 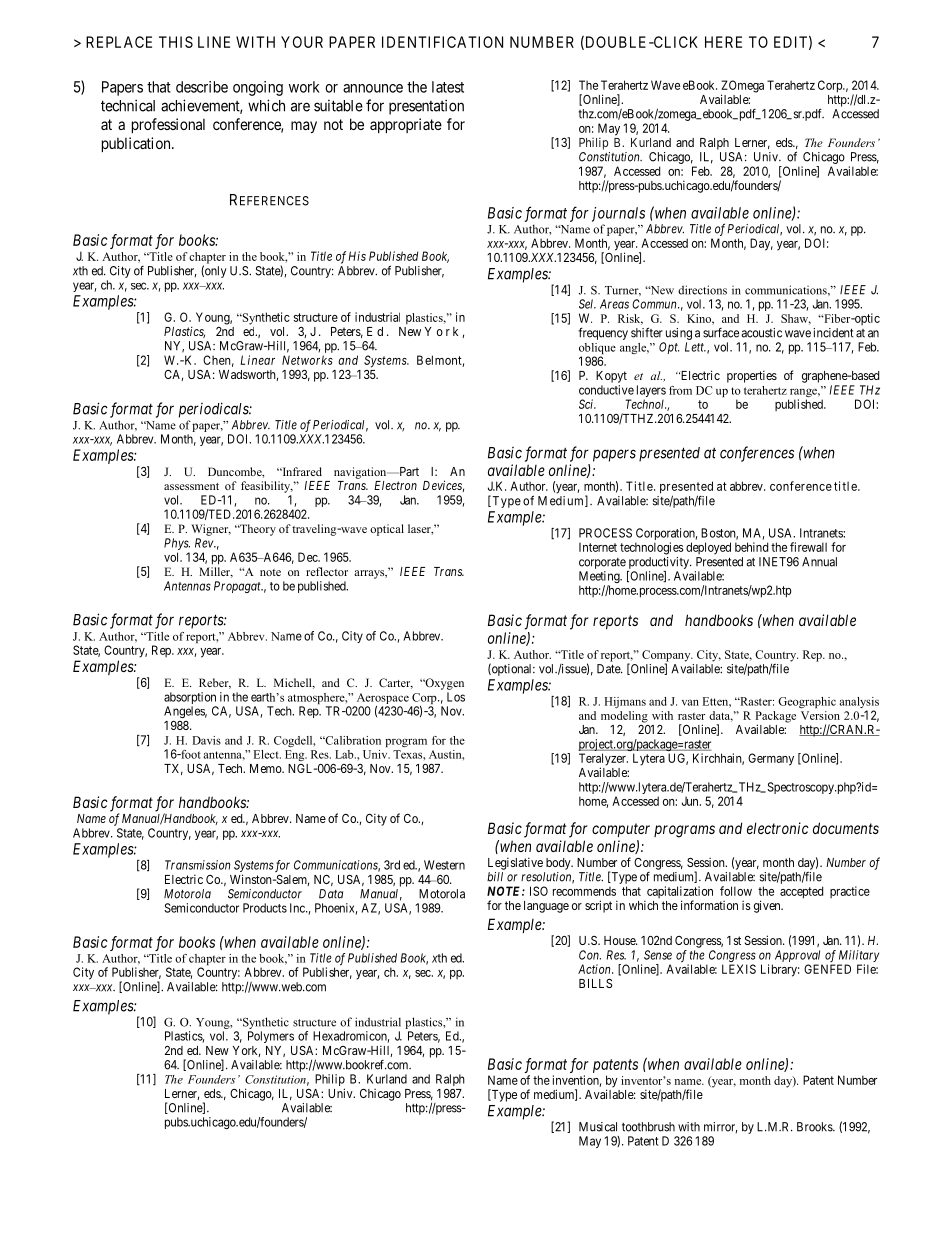 What do you see at coordinates (191, 486) in the page?
I see `assessment` at bounding box center [191, 486].
